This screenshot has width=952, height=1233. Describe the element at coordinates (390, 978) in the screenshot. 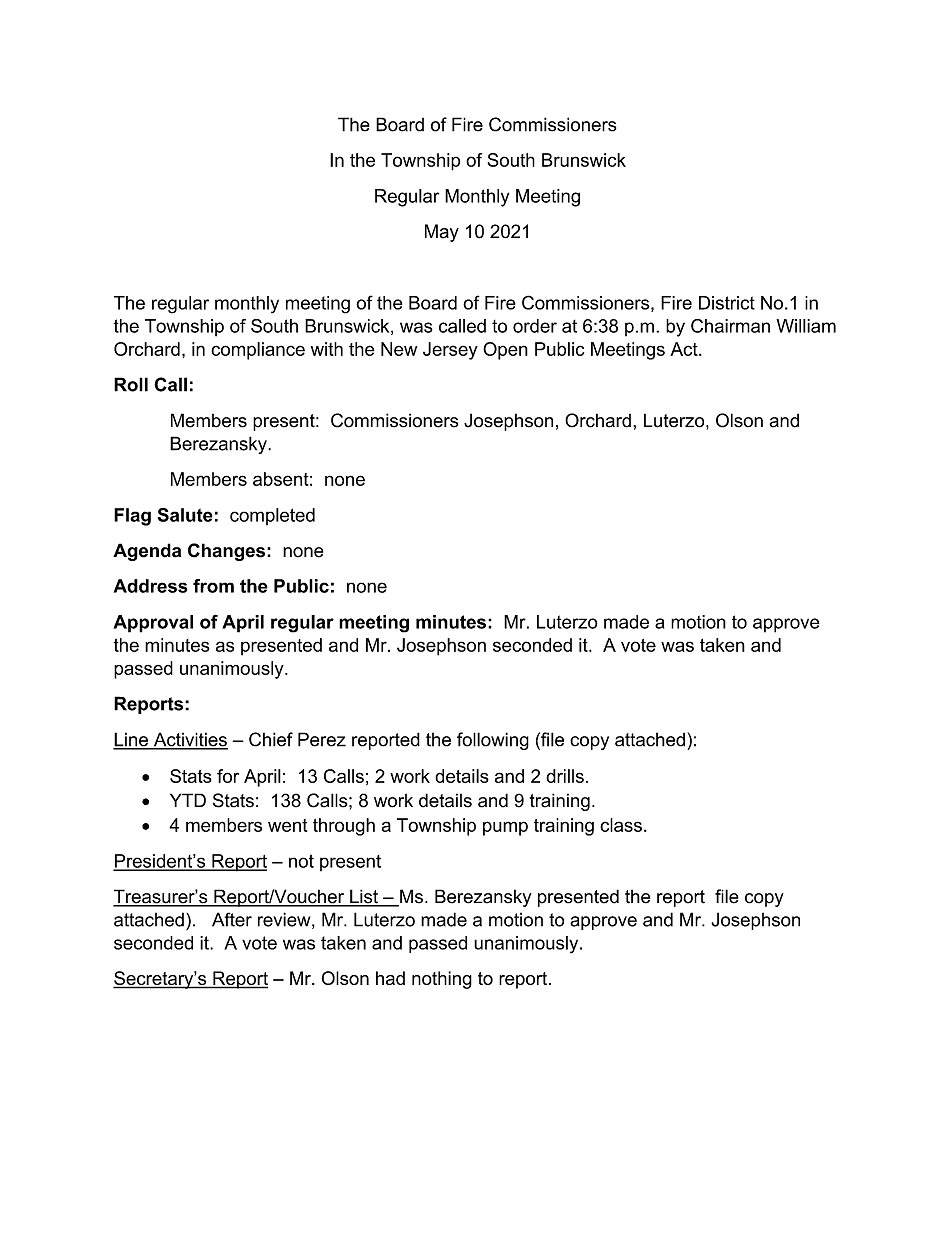

I see `had` at that location.
